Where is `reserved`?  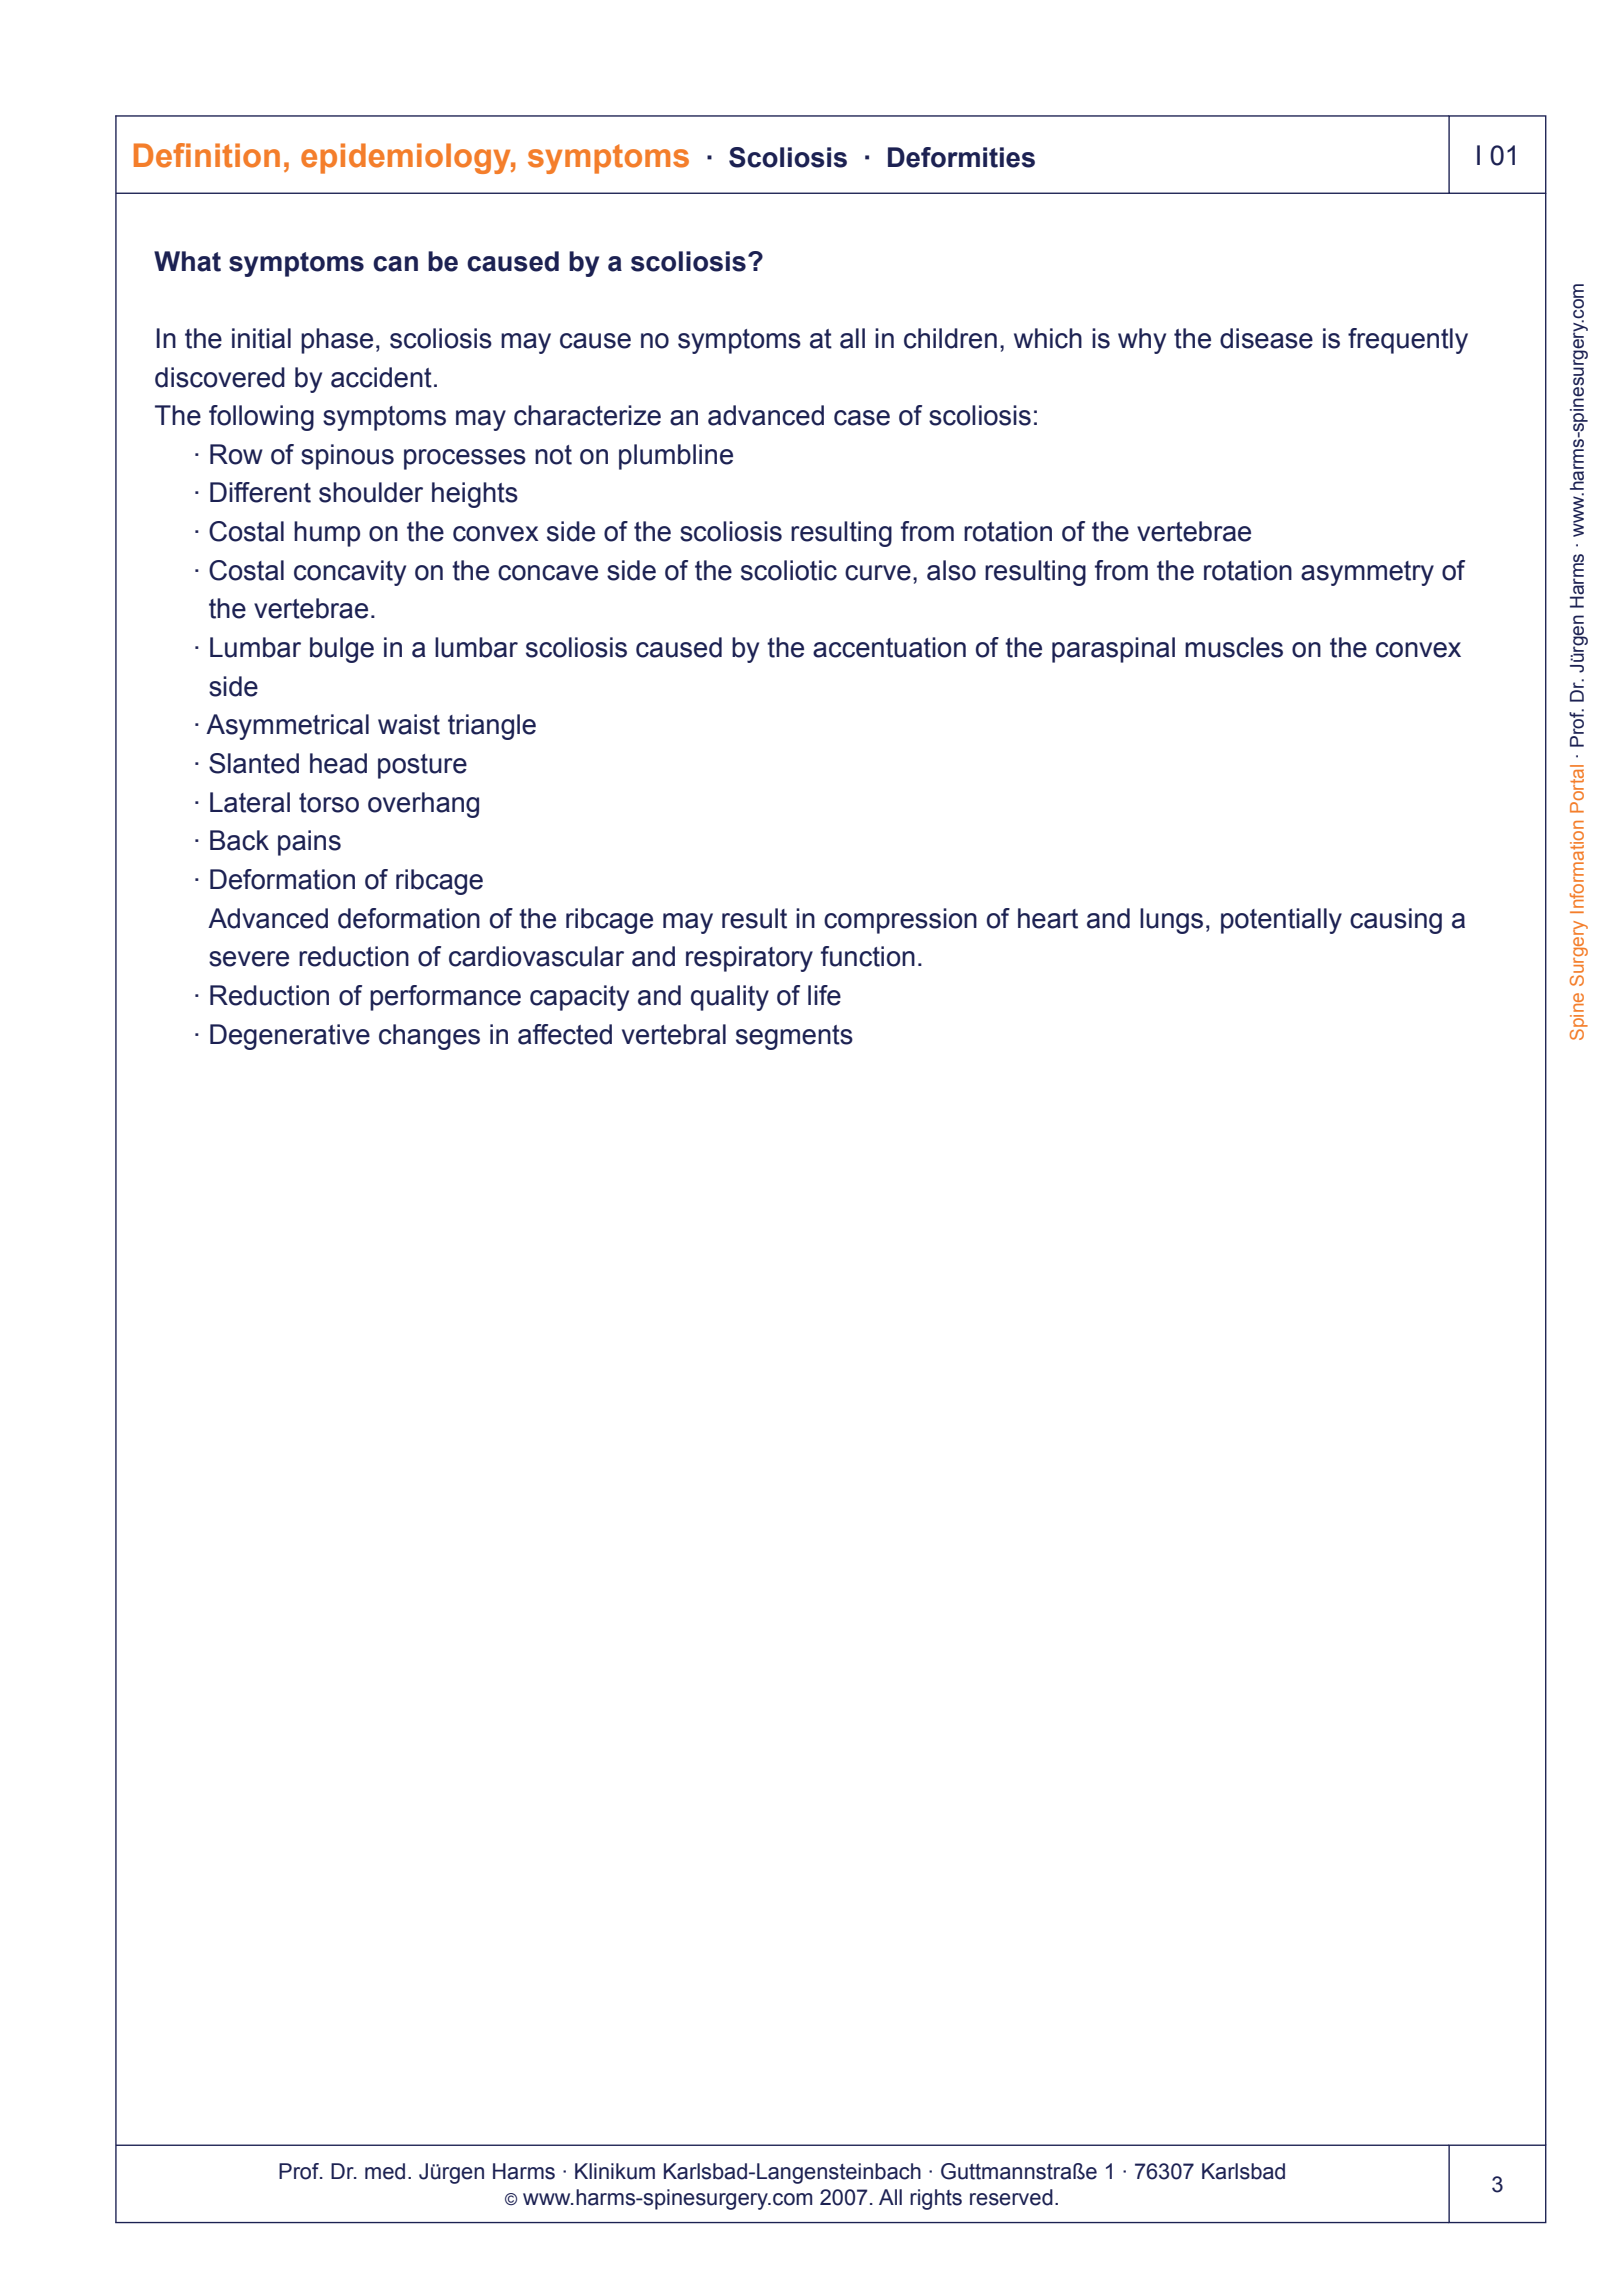
reserved is located at coordinates (1011, 2197).
